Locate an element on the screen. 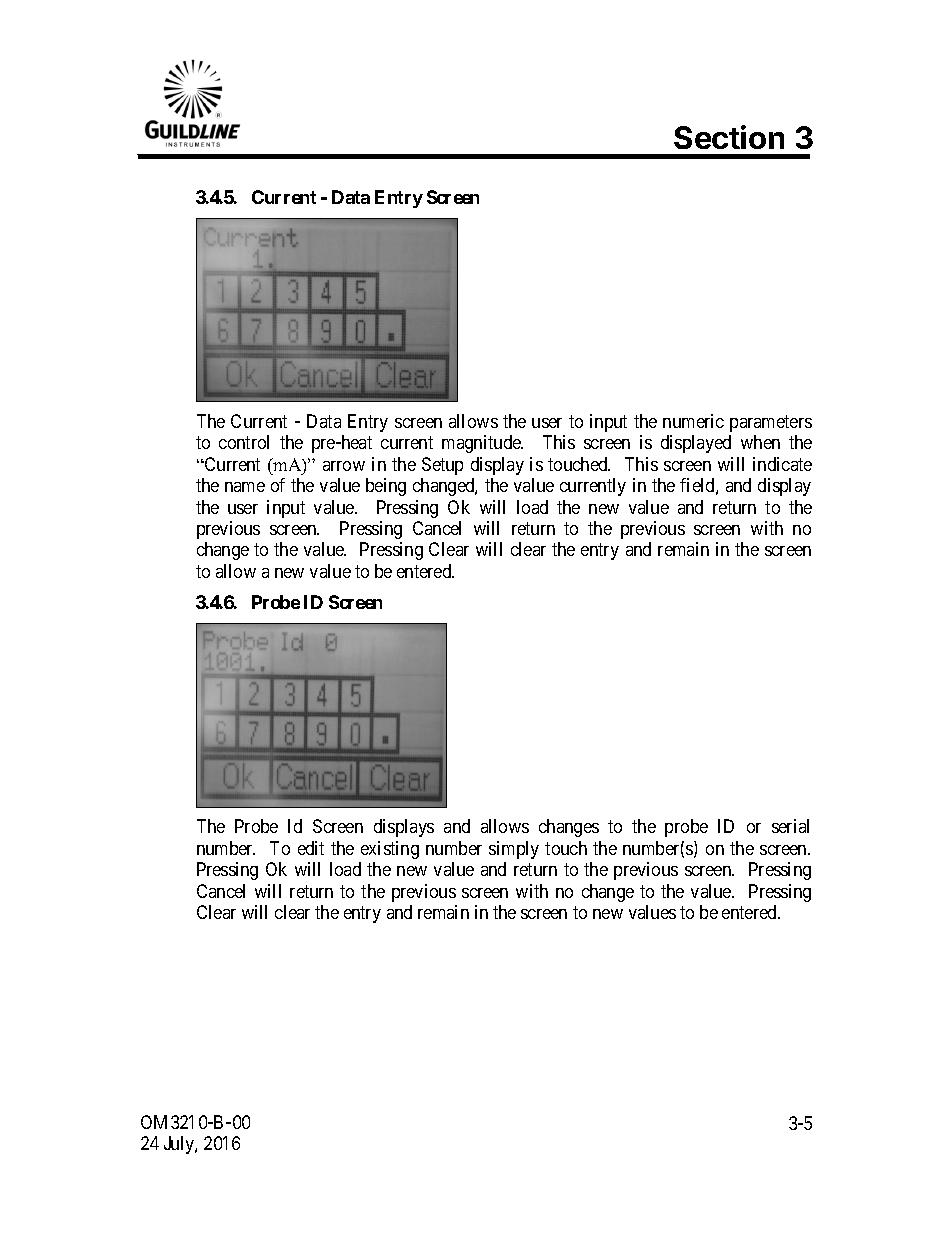 The width and height of the screenshot is (952, 1233). parameters is located at coordinates (771, 423).
